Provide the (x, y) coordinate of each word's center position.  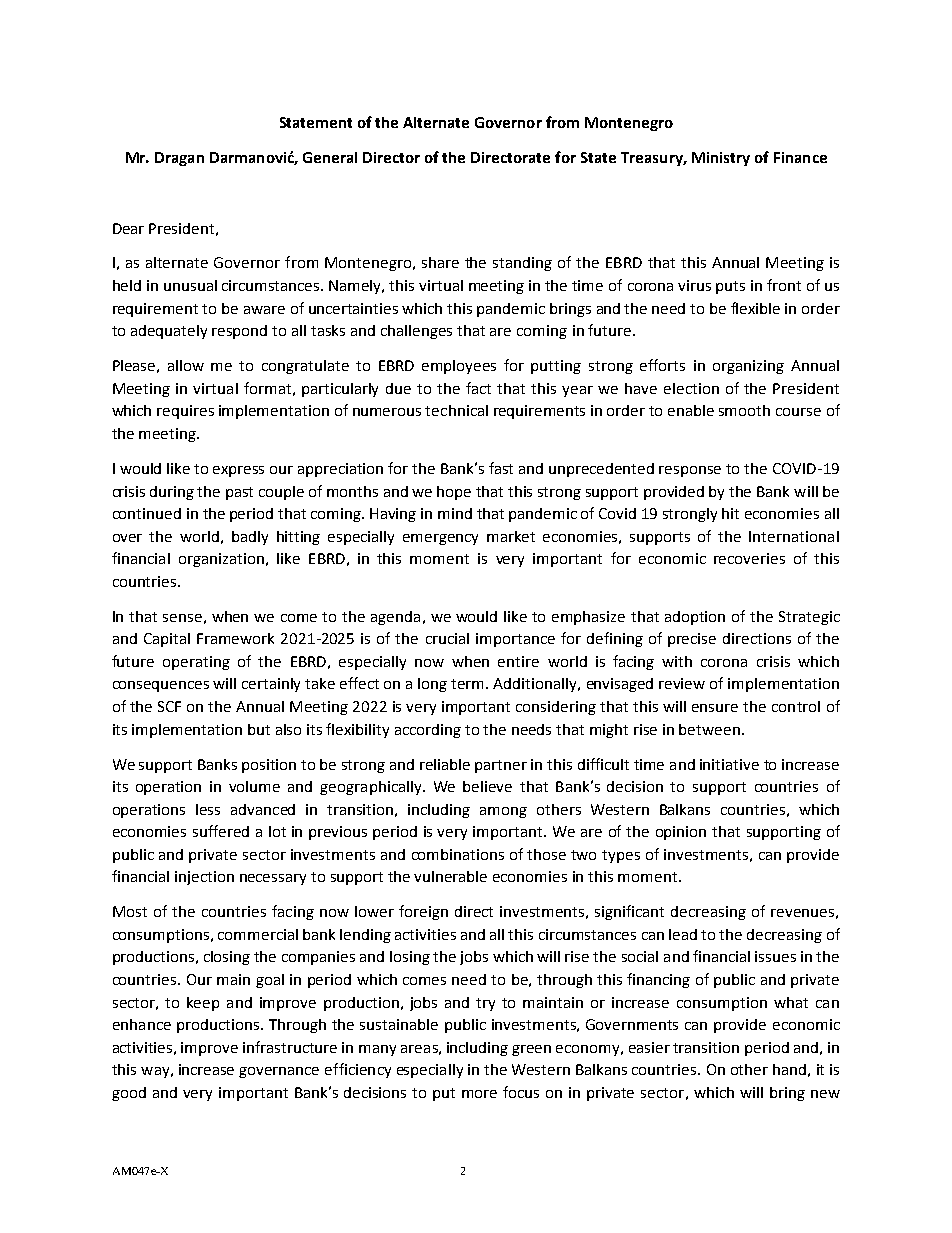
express (238, 471)
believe (487, 786)
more (479, 1094)
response (690, 471)
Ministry (721, 159)
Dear (128, 228)
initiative (729, 764)
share (440, 262)
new (825, 1094)
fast (501, 468)
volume (254, 786)
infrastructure (290, 1047)
